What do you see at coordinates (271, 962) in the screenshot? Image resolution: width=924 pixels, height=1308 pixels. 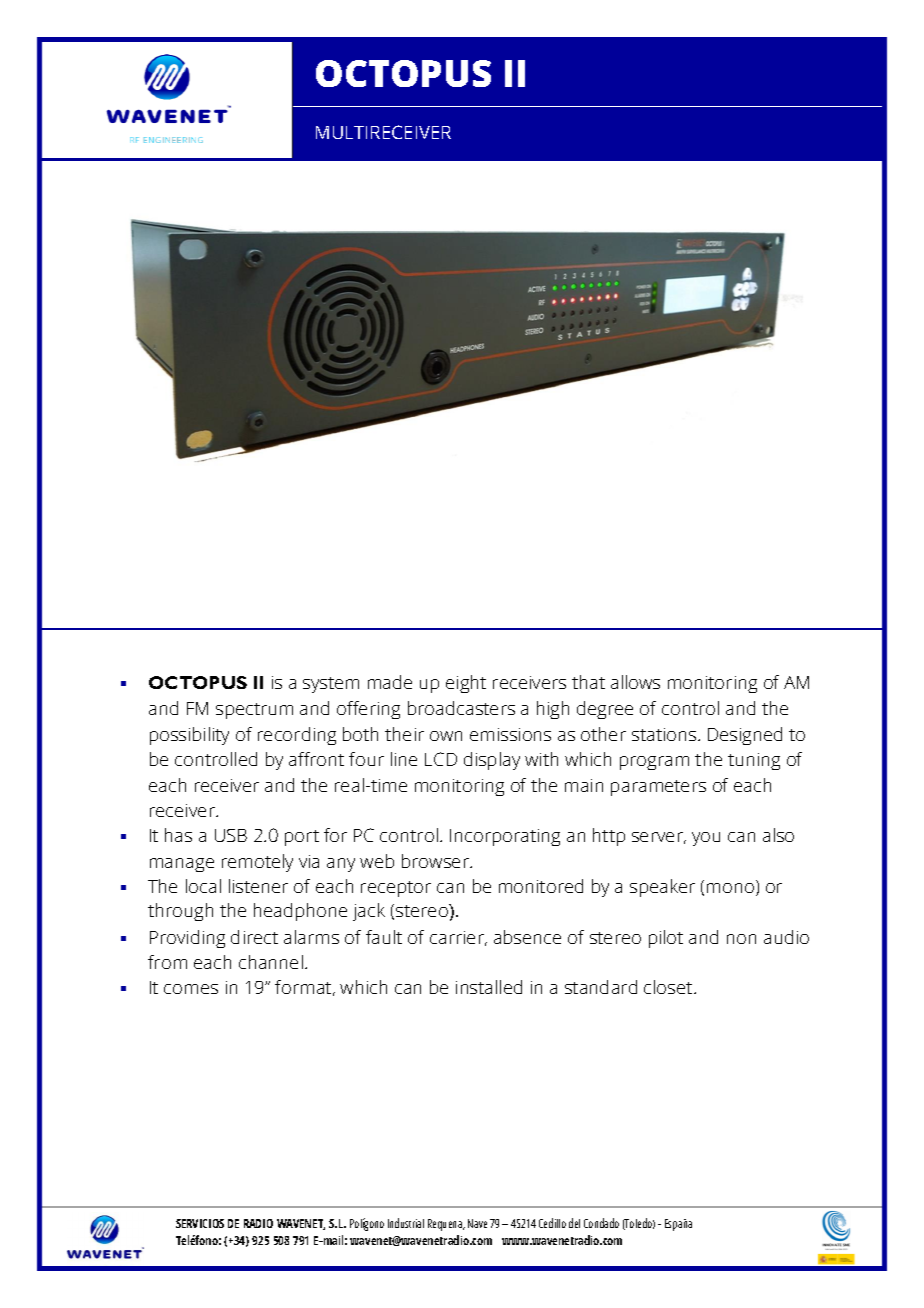 I see `channel` at bounding box center [271, 962].
